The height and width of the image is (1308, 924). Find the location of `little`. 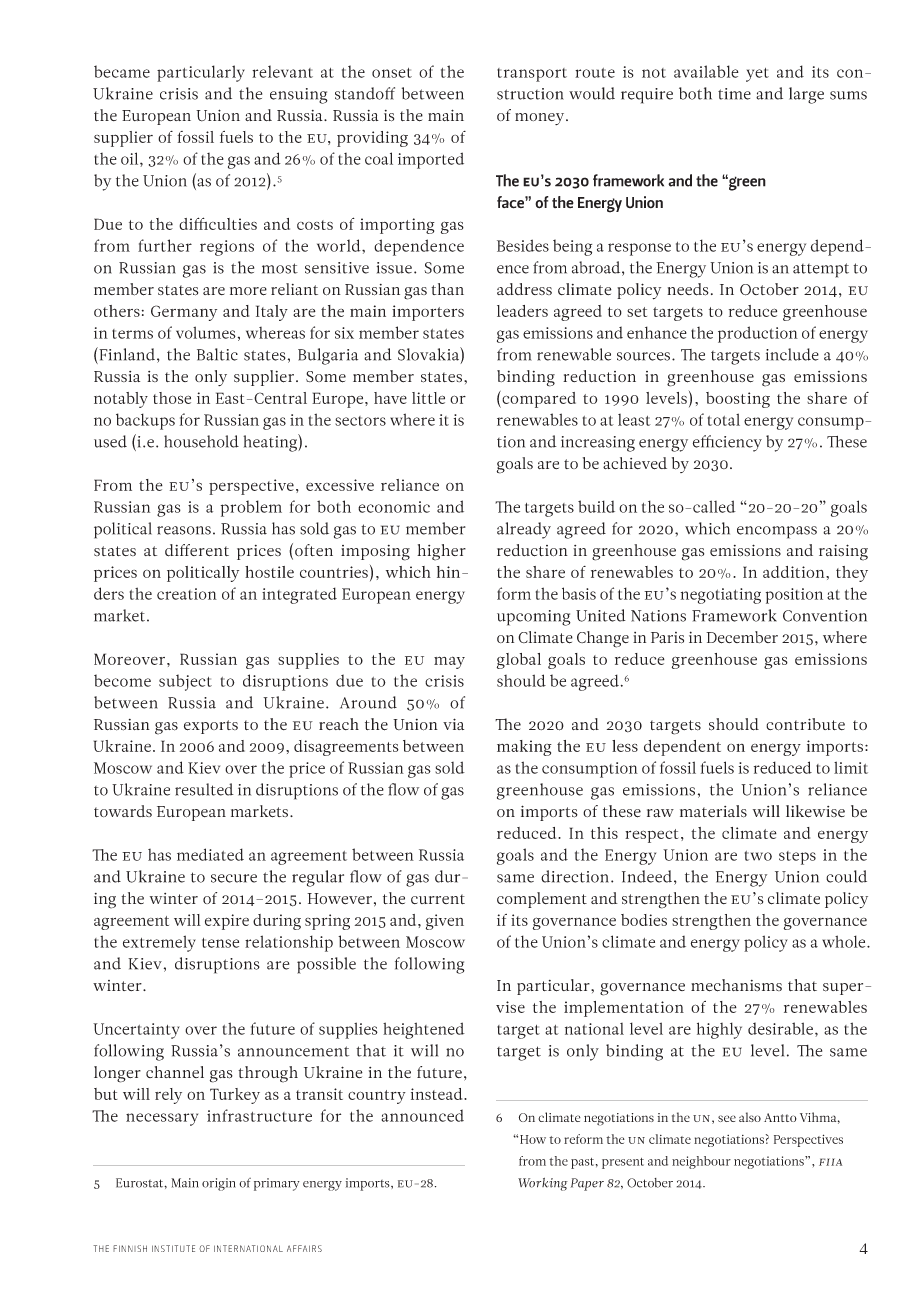

little is located at coordinates (428, 398).
